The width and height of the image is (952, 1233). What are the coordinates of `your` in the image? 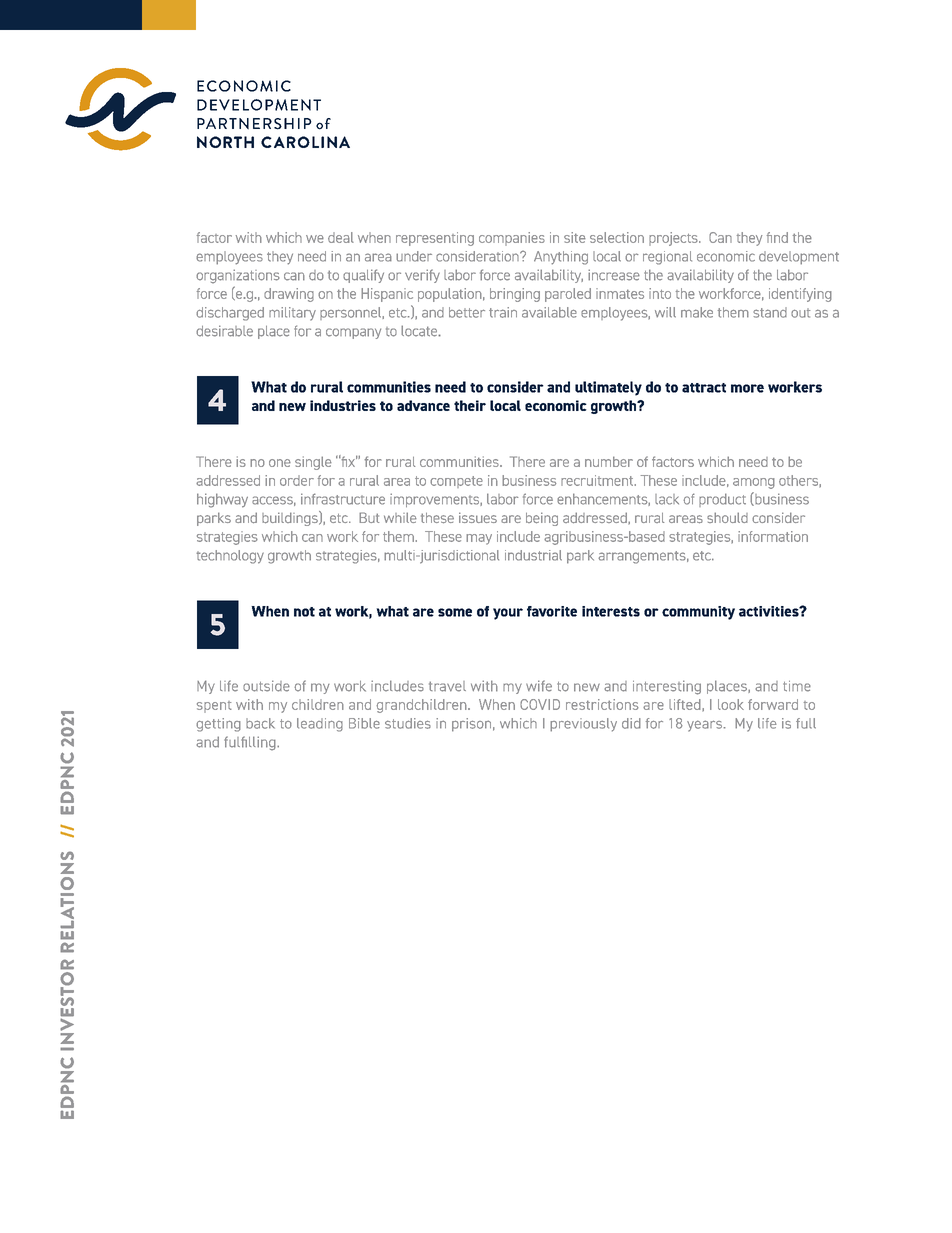 It's located at (508, 614).
